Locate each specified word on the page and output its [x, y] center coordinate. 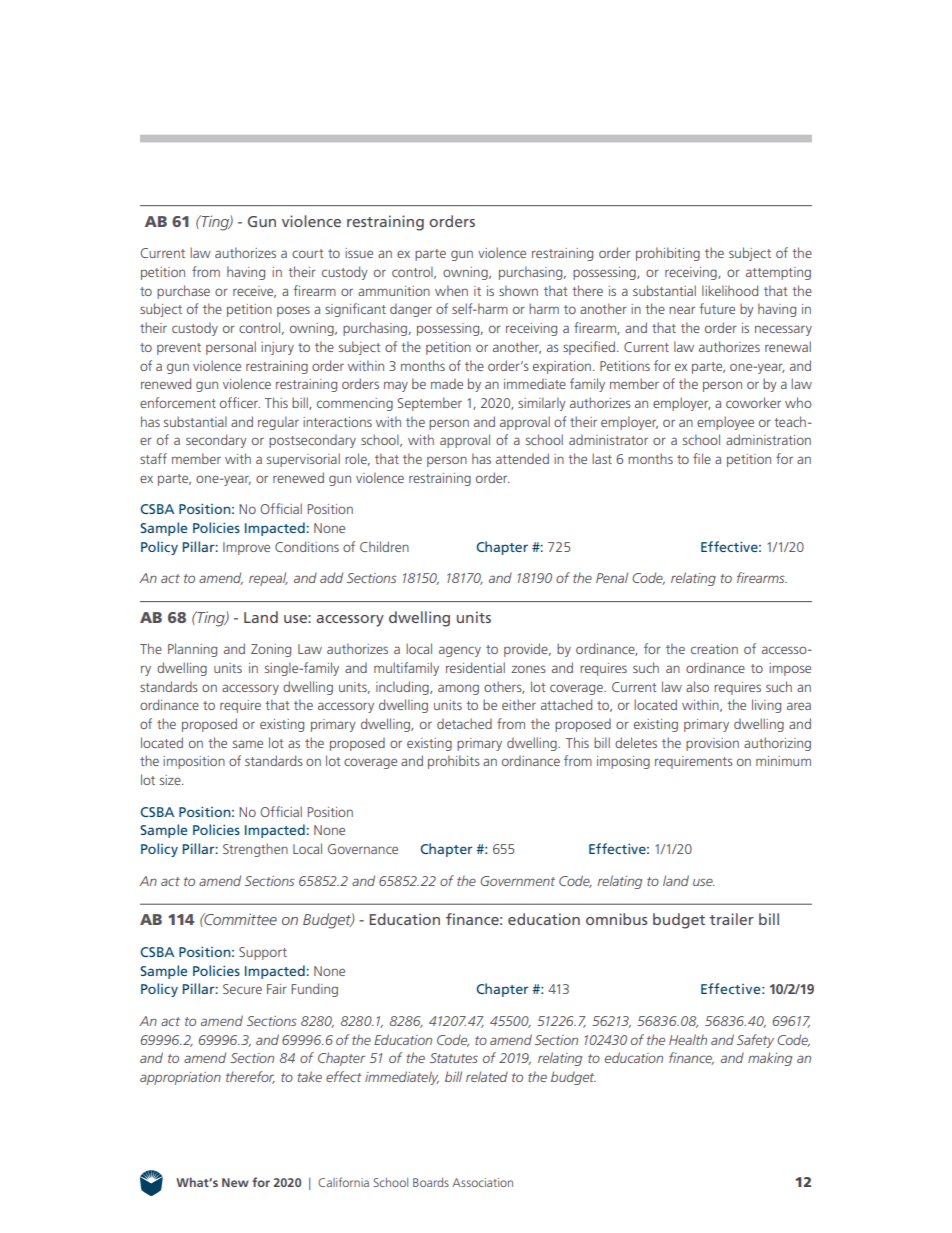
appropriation [180, 1078]
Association [482, 1182]
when [451, 290]
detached [464, 723]
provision [712, 744]
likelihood [730, 290]
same [248, 744]
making [770, 1059]
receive [254, 292]
